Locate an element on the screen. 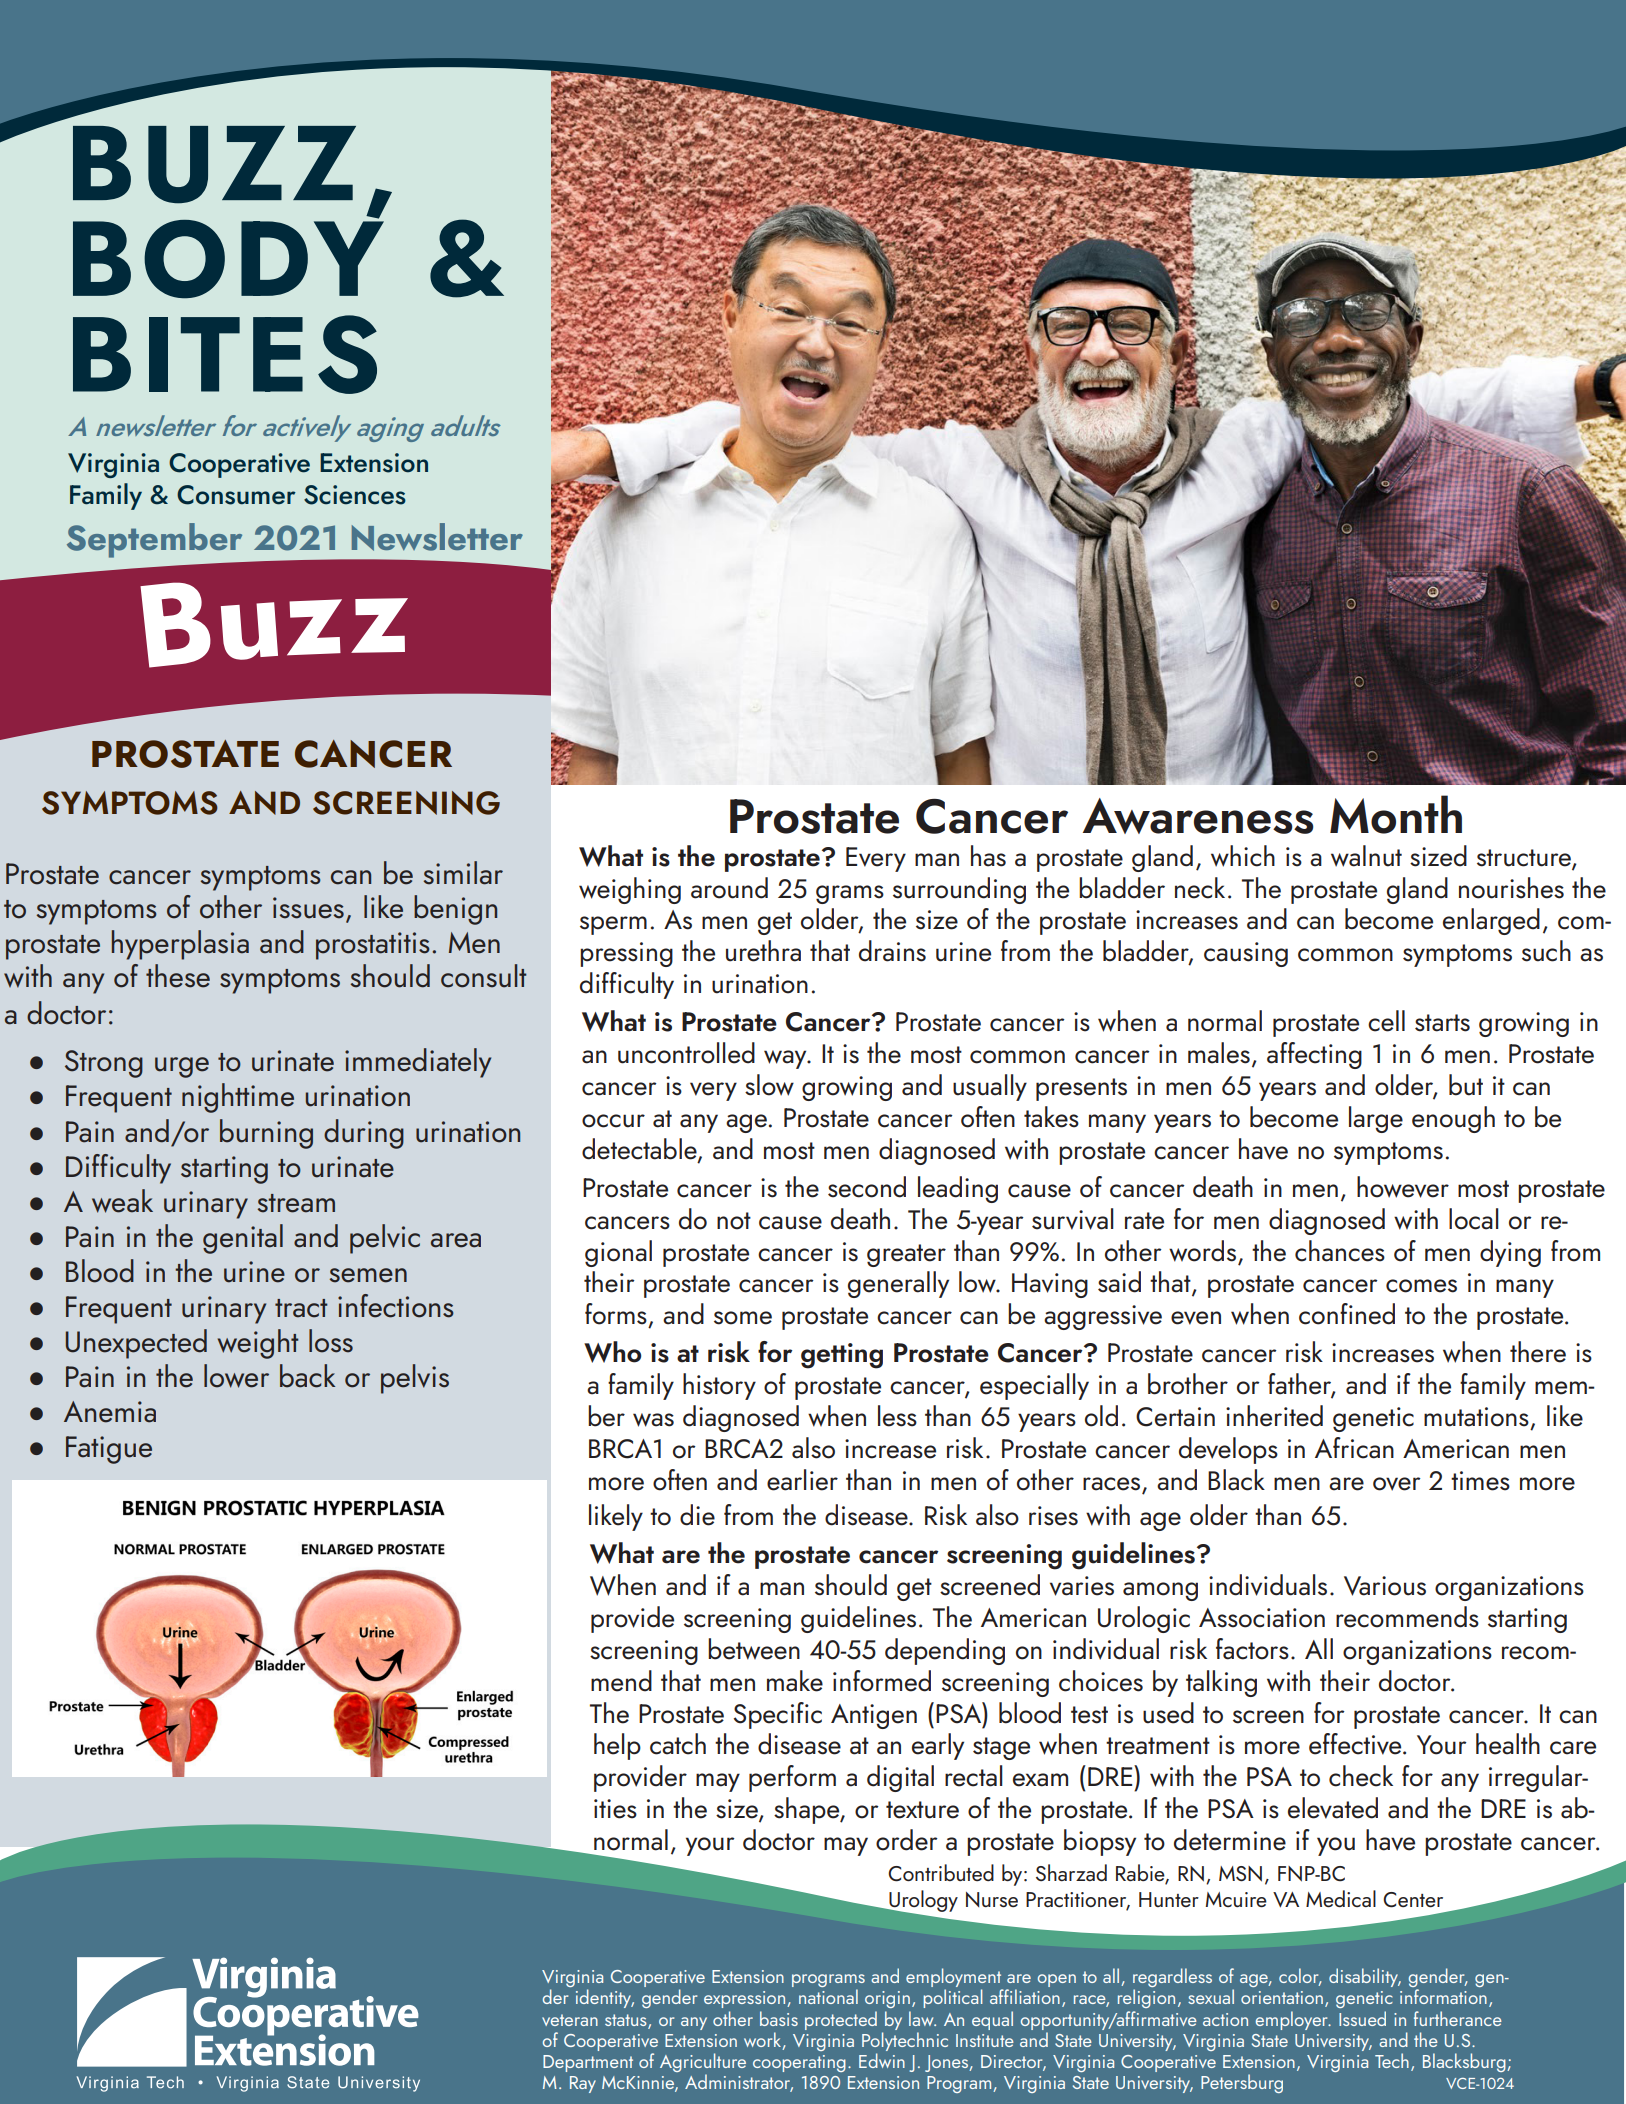 This screenshot has height=2104, width=1626. however is located at coordinates (1403, 1187).
